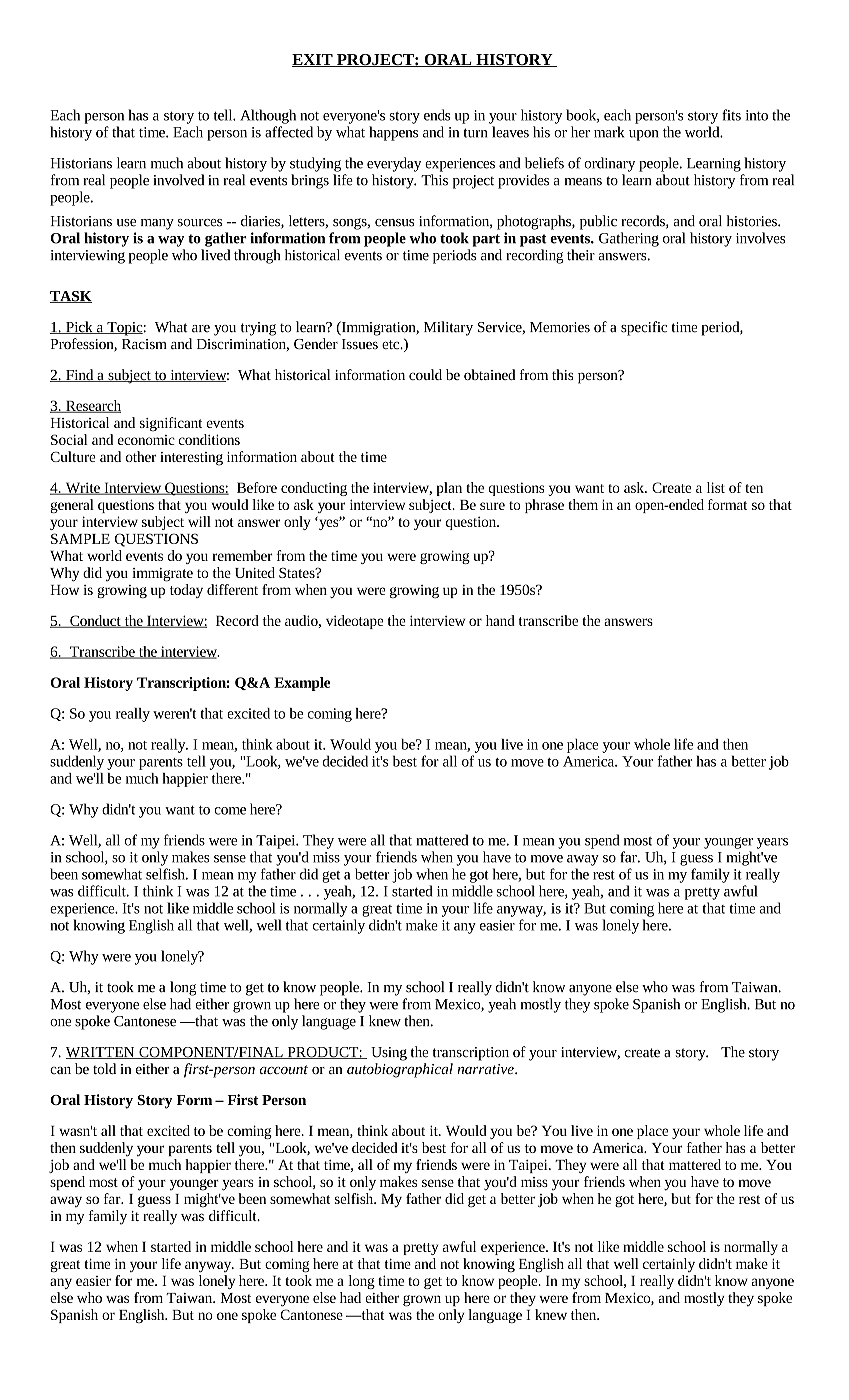 The width and height of the document is (849, 1400). I want to click on Although, so click(268, 116).
